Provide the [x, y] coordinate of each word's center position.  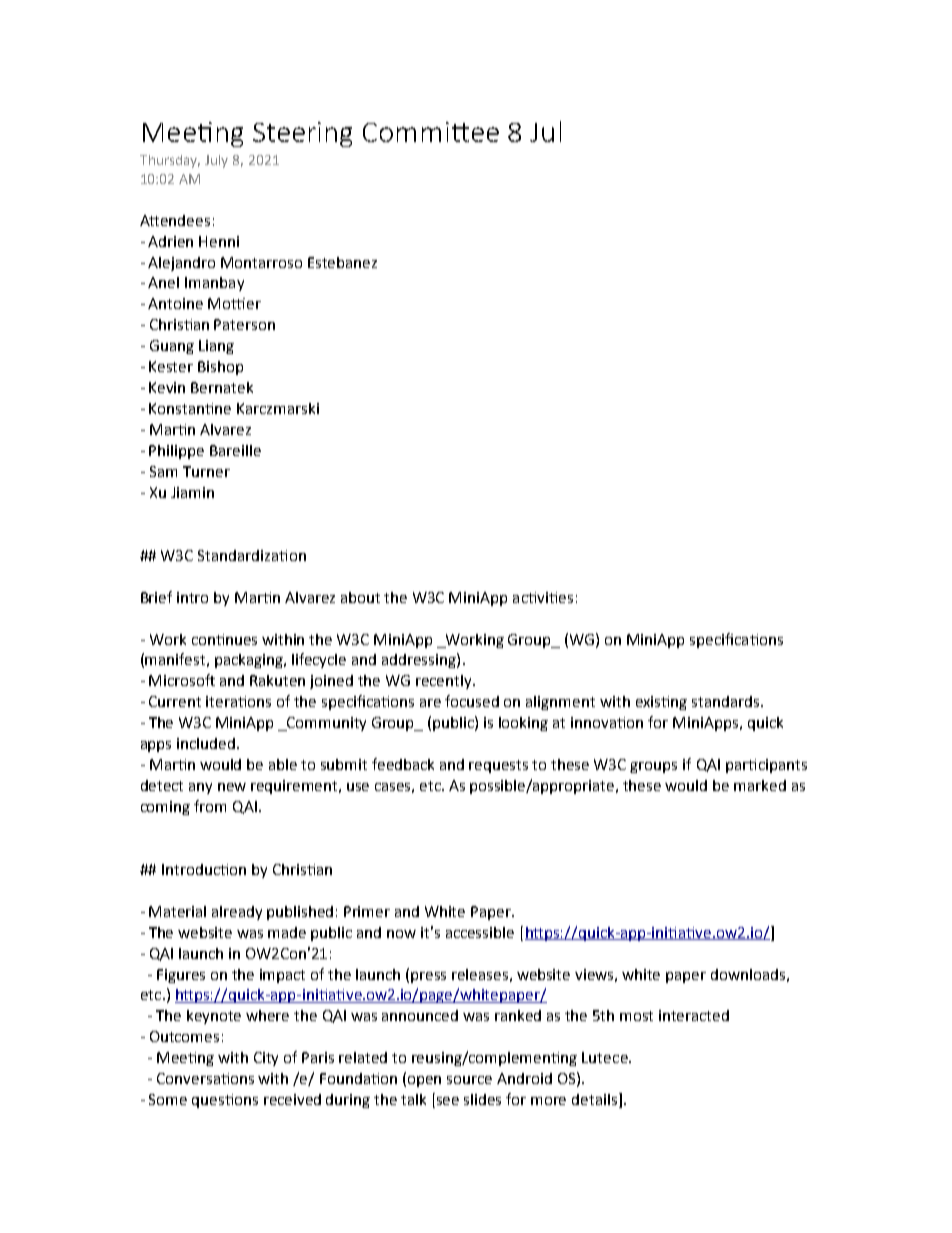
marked [760, 785]
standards [727, 701]
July [216, 161]
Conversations [205, 1078]
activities [543, 597]
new [232, 787]
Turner [206, 471]
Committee [431, 132]
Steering [302, 134]
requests [498, 766]
